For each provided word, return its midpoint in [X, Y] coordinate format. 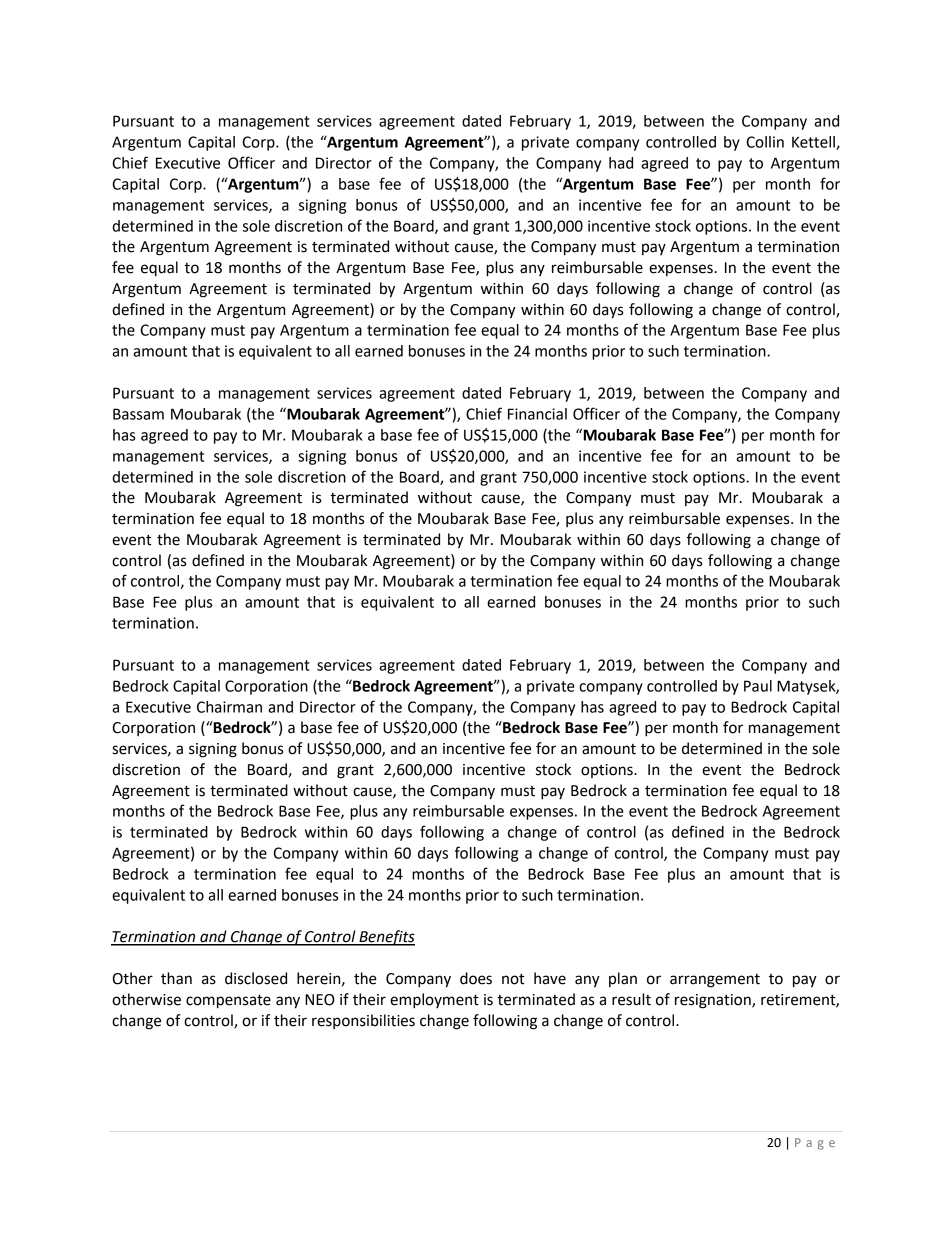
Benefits [386, 938]
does [476, 978]
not [513, 979]
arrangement [715, 981]
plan [623, 979]
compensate [228, 1001]
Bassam [138, 414]
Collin [765, 142]
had [621, 163]
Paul [758, 686]
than [176, 978]
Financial [537, 414]
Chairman [229, 707]
